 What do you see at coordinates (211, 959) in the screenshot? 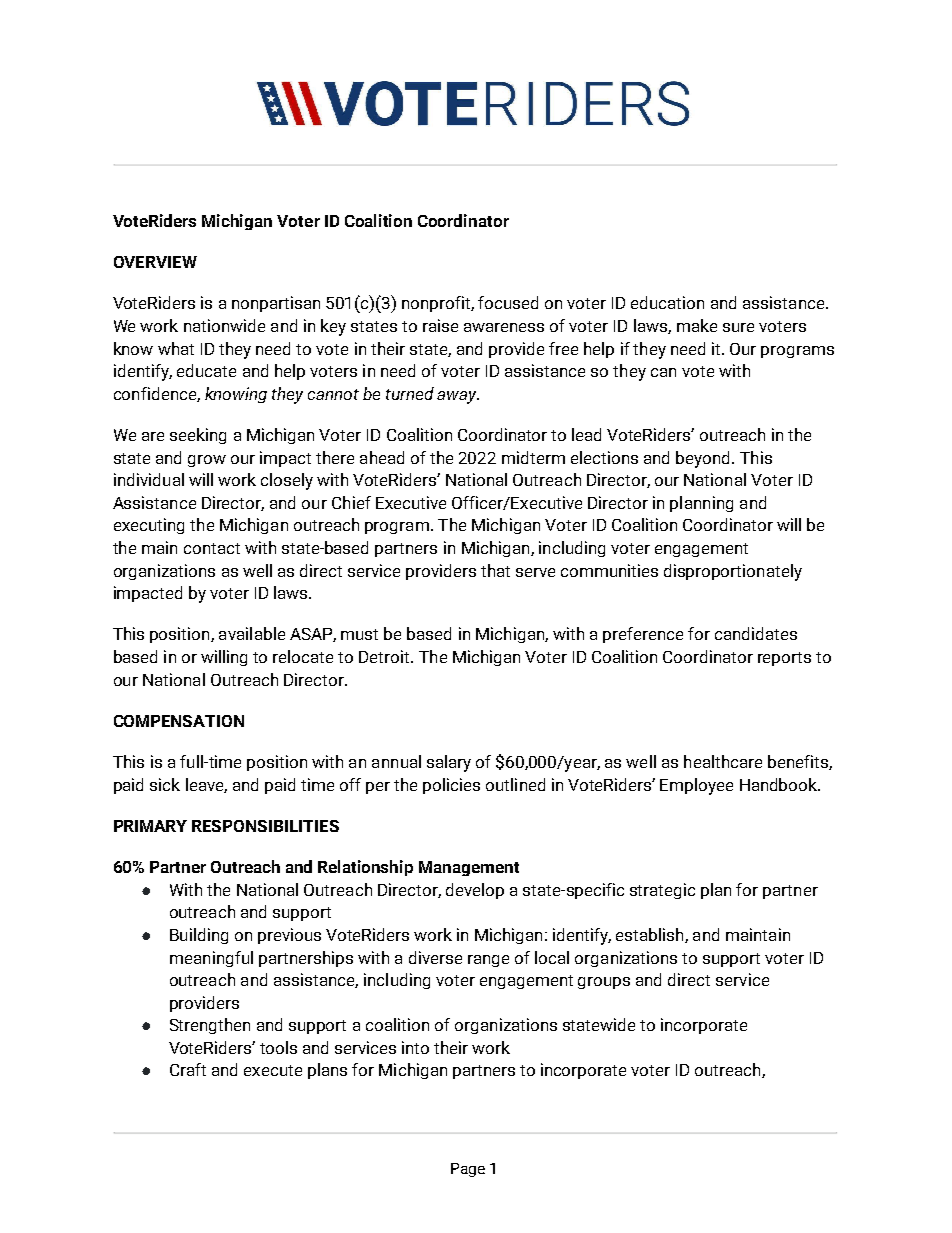
I see `meaningful` at bounding box center [211, 959].
